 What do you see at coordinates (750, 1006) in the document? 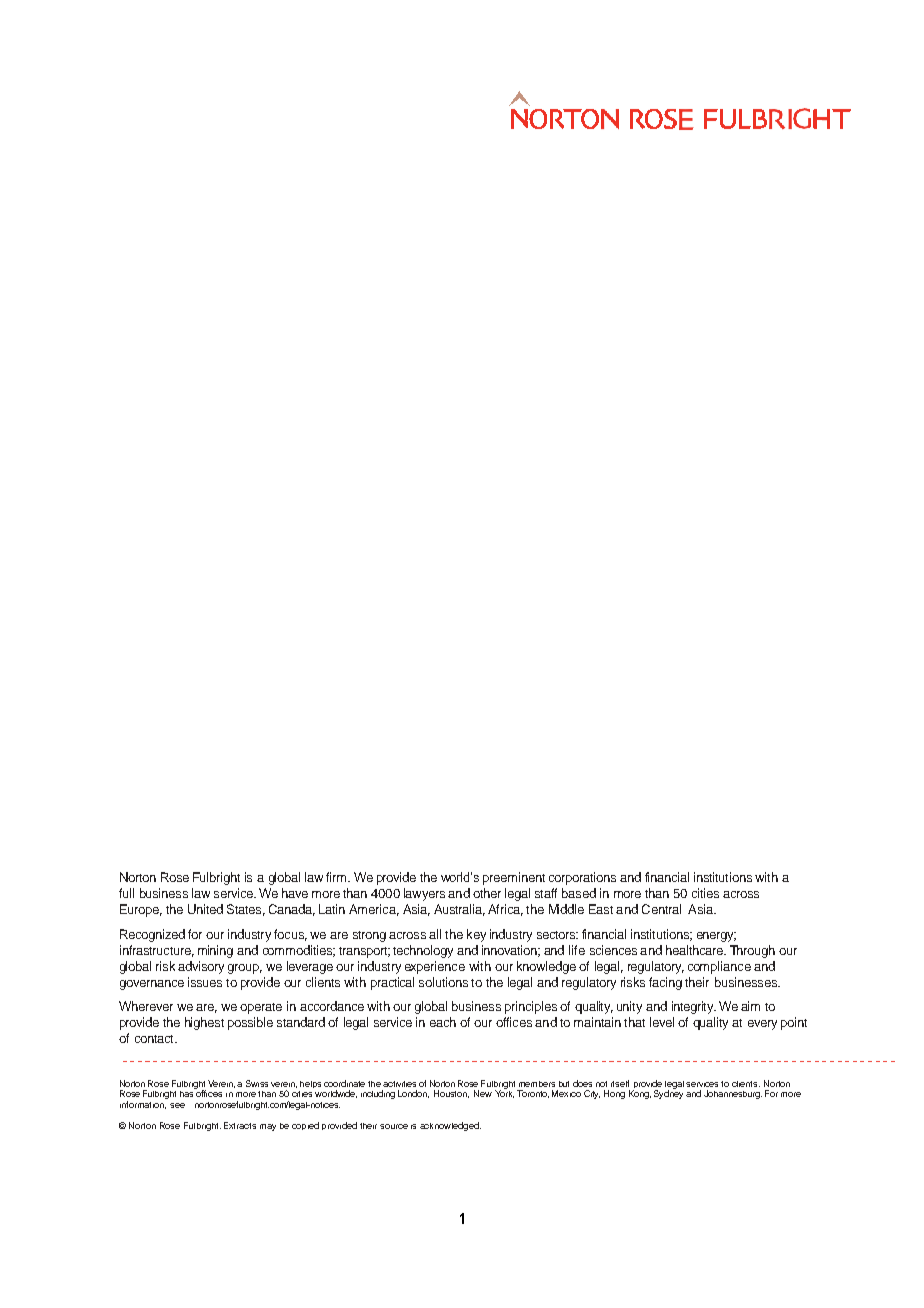
I see `aim` at bounding box center [750, 1006].
